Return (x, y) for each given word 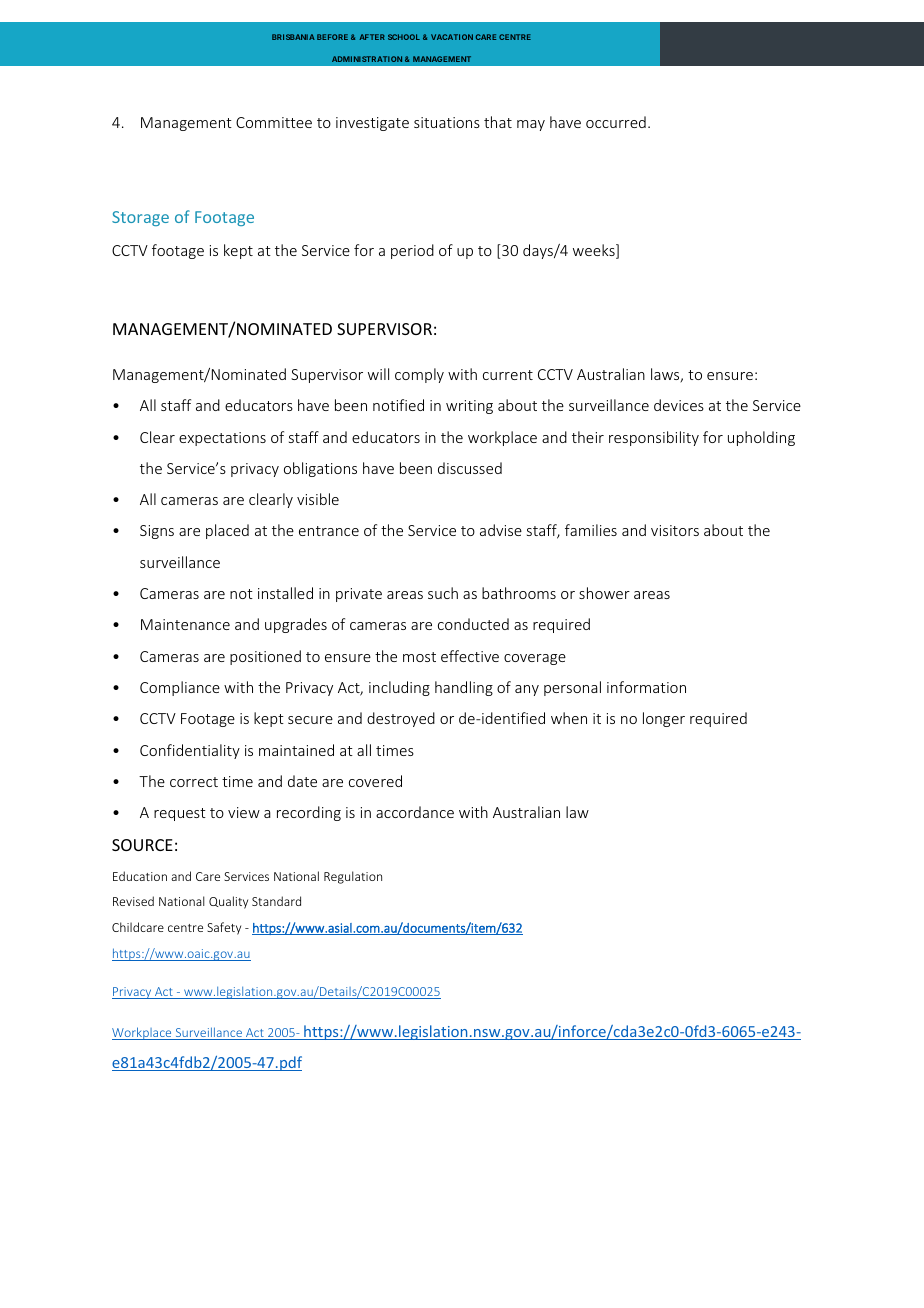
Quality (228, 902)
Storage (140, 218)
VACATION (452, 37)
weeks (595, 251)
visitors (675, 530)
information (646, 687)
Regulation (353, 877)
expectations (222, 439)
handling (464, 688)
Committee (274, 122)
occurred (616, 122)
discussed (470, 468)
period (412, 251)
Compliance (180, 688)
